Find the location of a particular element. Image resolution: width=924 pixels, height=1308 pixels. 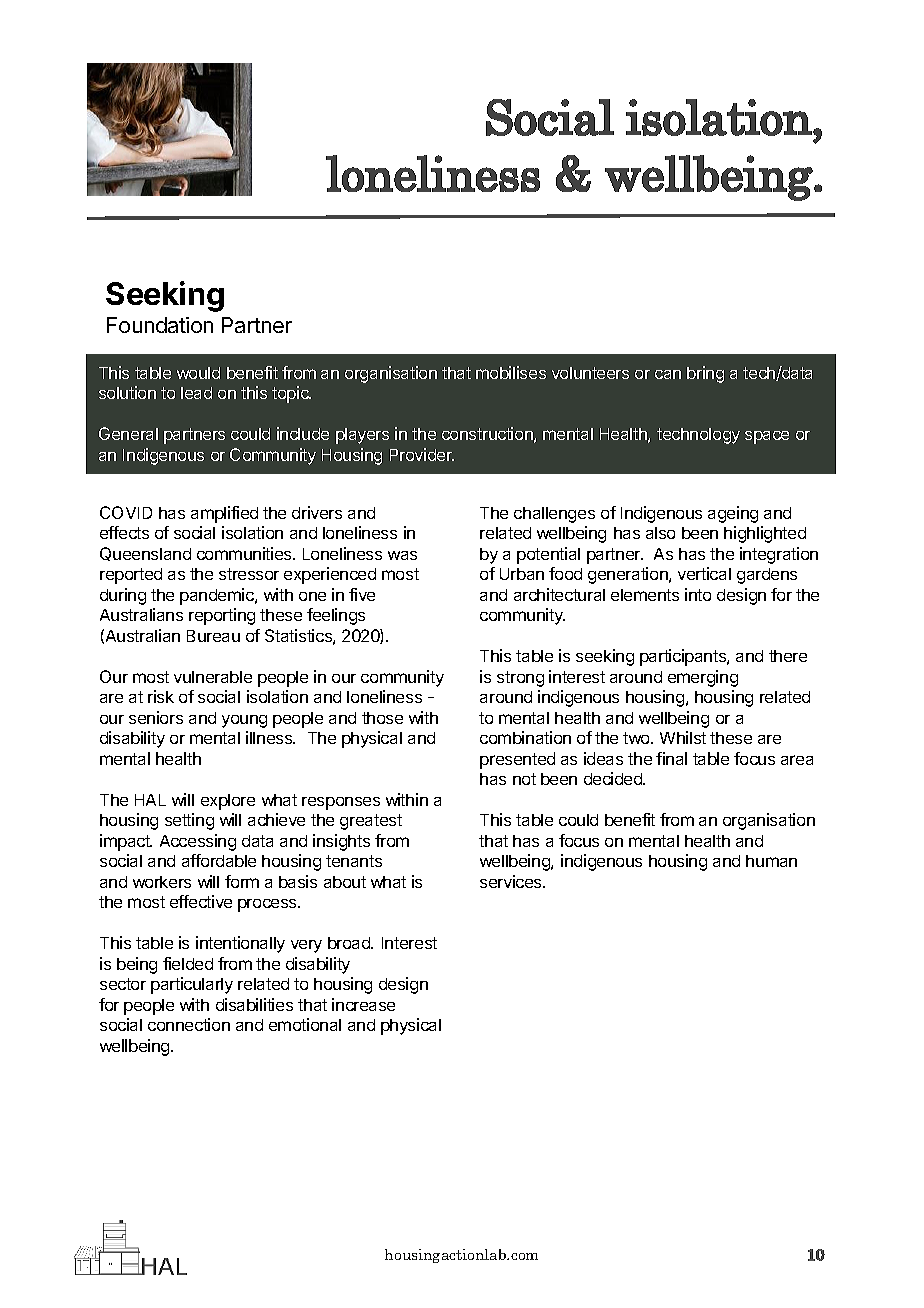

would is located at coordinates (198, 373).
